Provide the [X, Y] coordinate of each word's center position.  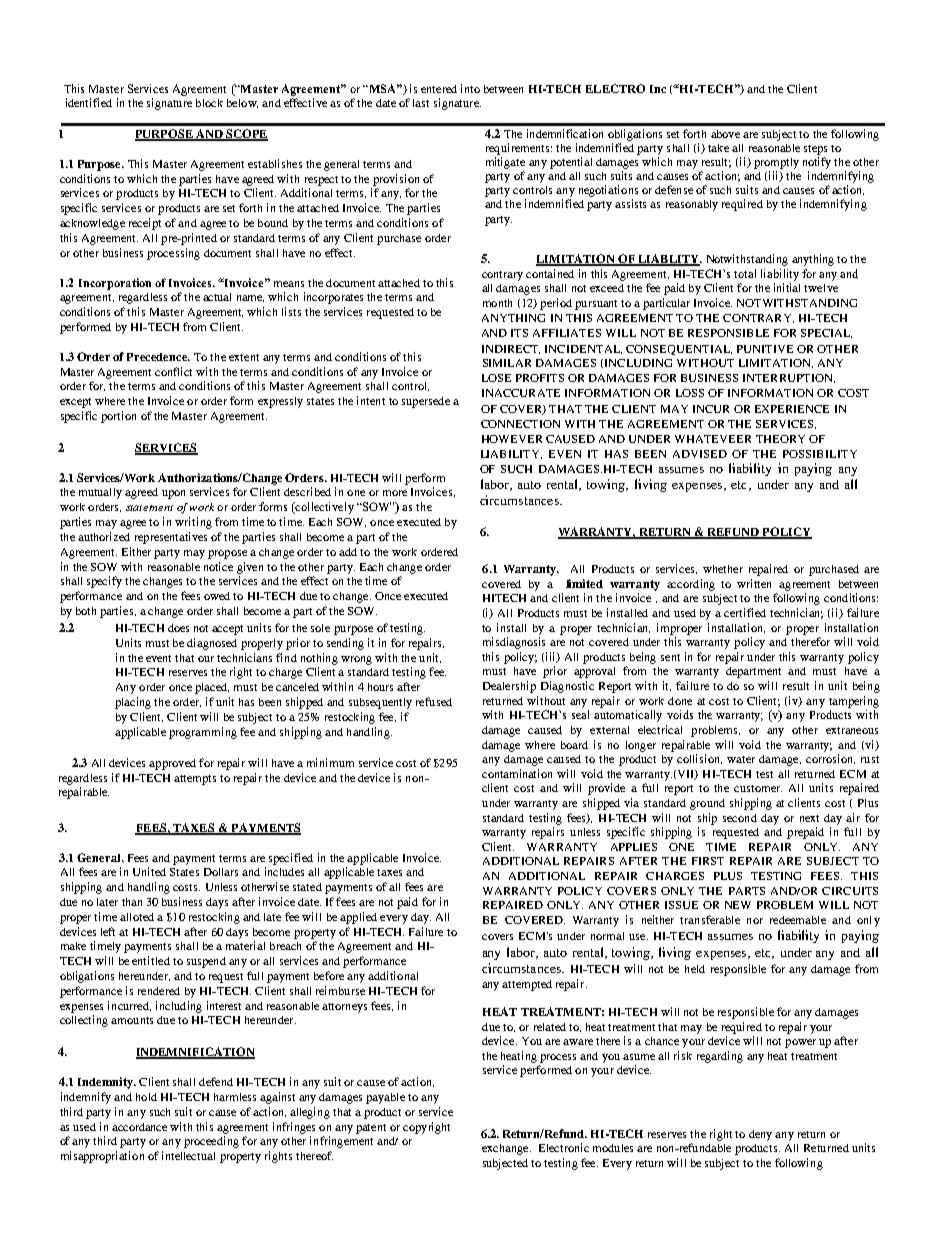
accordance [139, 1127]
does [178, 628]
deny [760, 1135]
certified [745, 612]
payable [385, 1098]
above [725, 134]
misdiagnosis [514, 643]
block [209, 103]
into [470, 88]
